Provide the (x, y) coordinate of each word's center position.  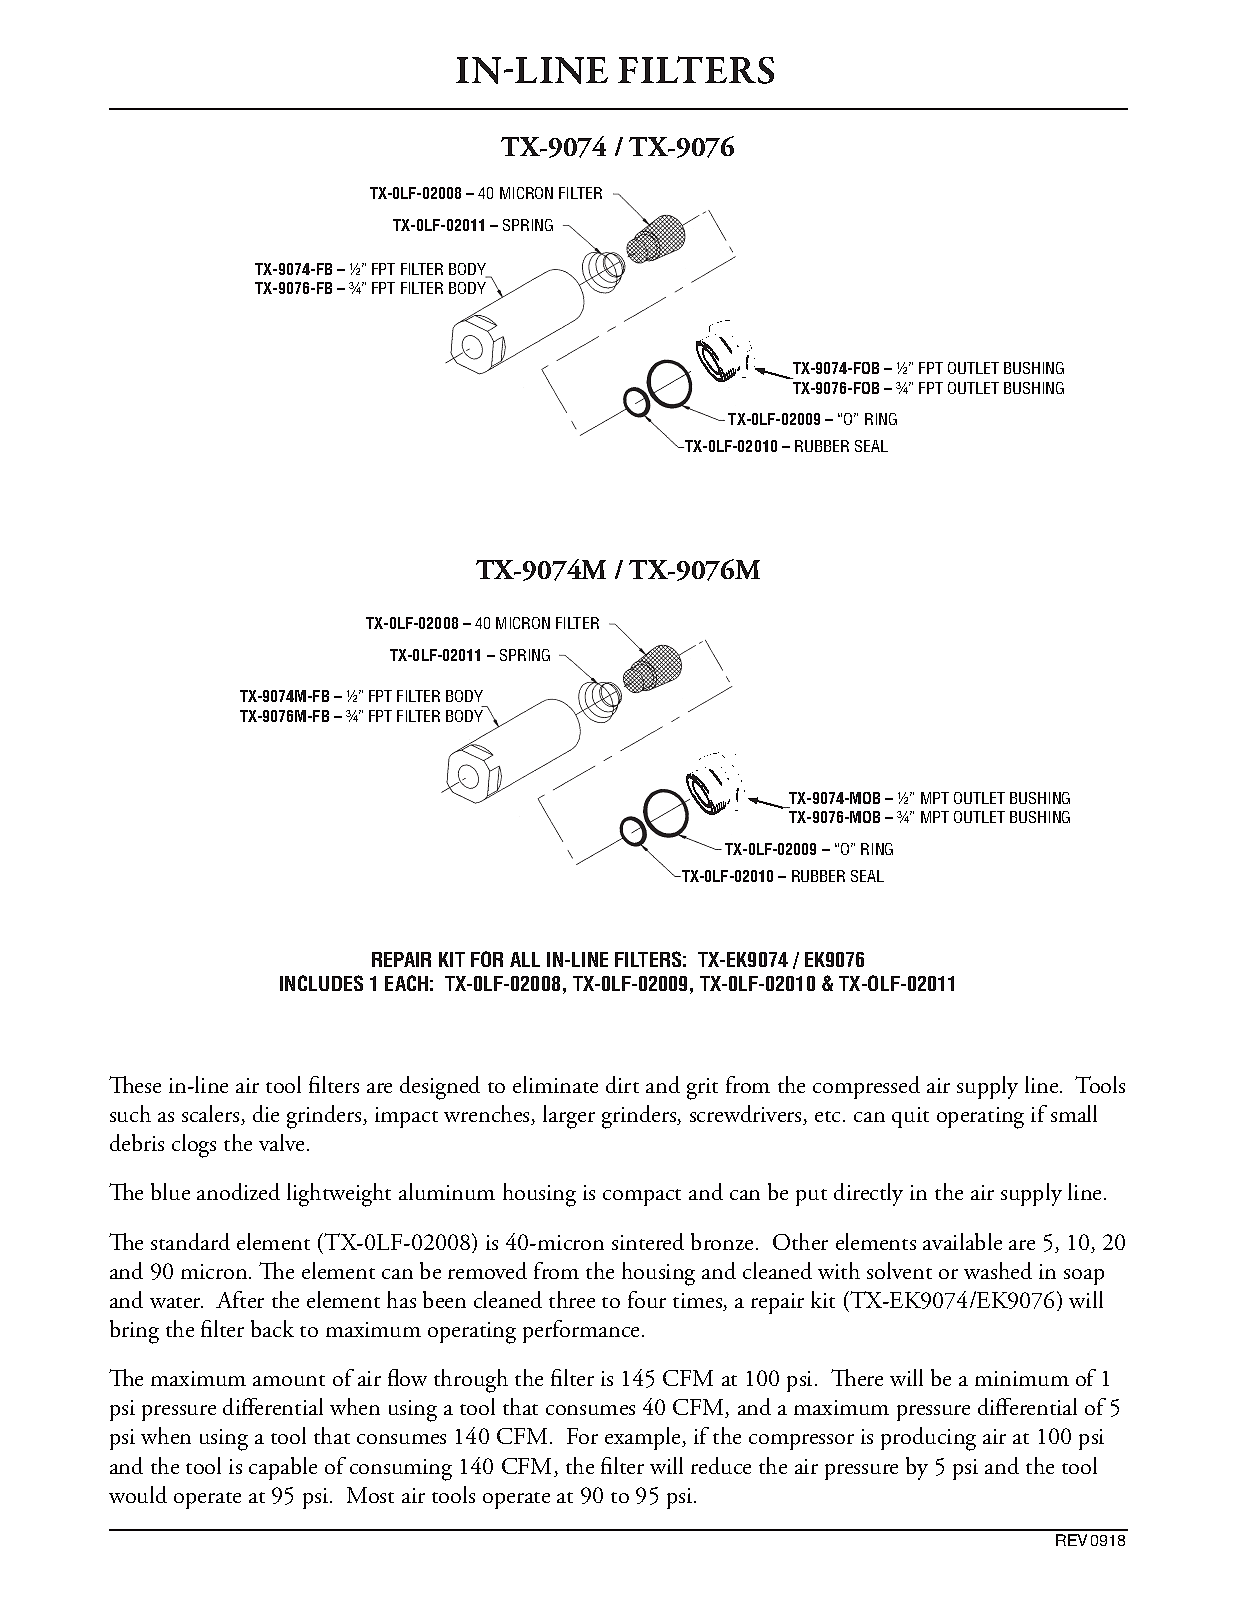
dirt (622, 1084)
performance (581, 1331)
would (138, 1494)
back (272, 1328)
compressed (866, 1087)
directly (868, 1194)
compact (642, 1197)
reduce (721, 1465)
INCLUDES (321, 983)
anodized (238, 1191)
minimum (1022, 1378)
